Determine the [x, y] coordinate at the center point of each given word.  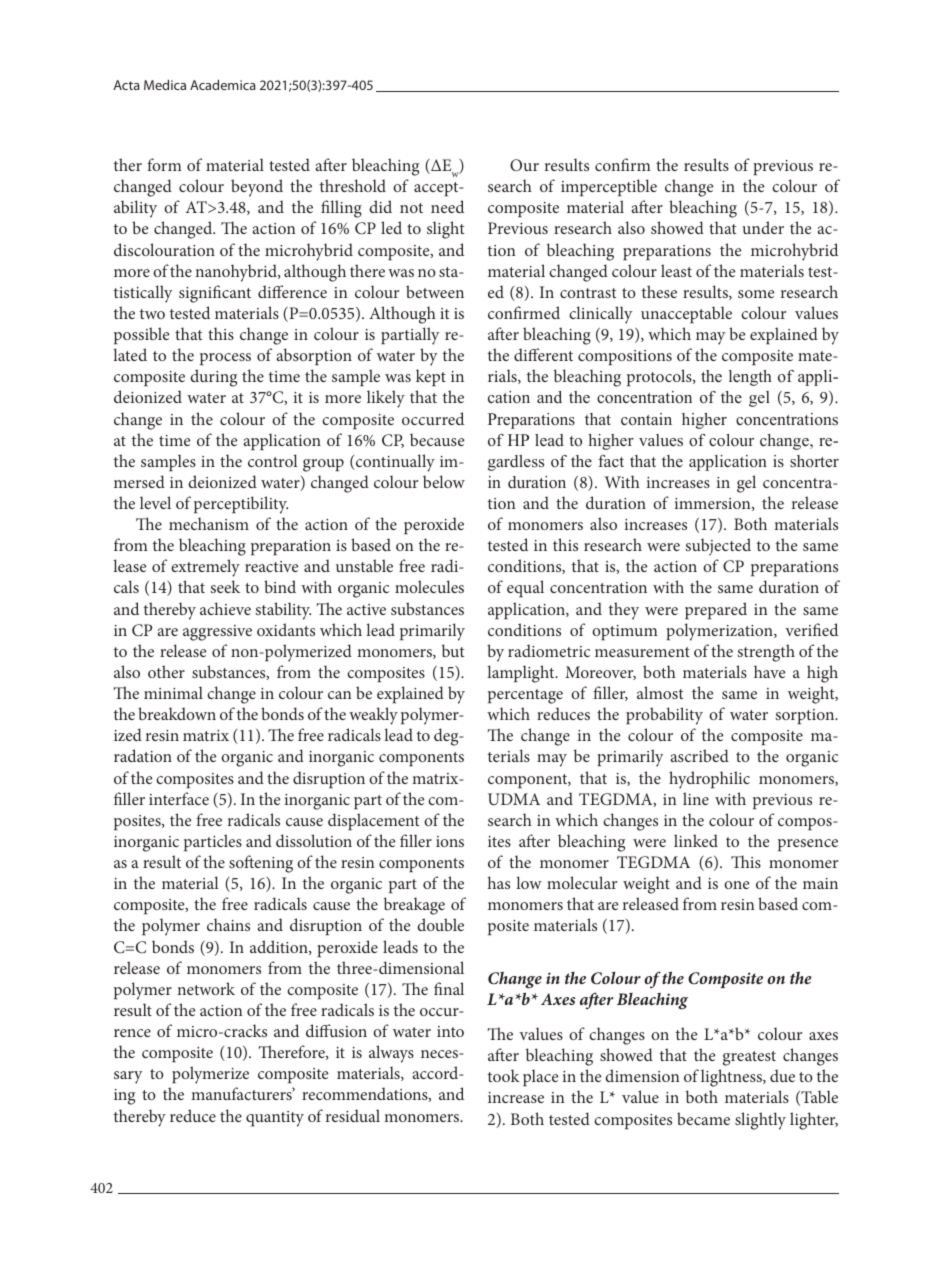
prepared [716, 610]
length [750, 378]
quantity [275, 1119]
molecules [429, 586]
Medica [165, 85]
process [225, 359]
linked [696, 840]
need [447, 206]
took [504, 1075]
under [763, 227]
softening [261, 864]
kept [431, 377]
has [499, 882]
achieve [225, 608]
